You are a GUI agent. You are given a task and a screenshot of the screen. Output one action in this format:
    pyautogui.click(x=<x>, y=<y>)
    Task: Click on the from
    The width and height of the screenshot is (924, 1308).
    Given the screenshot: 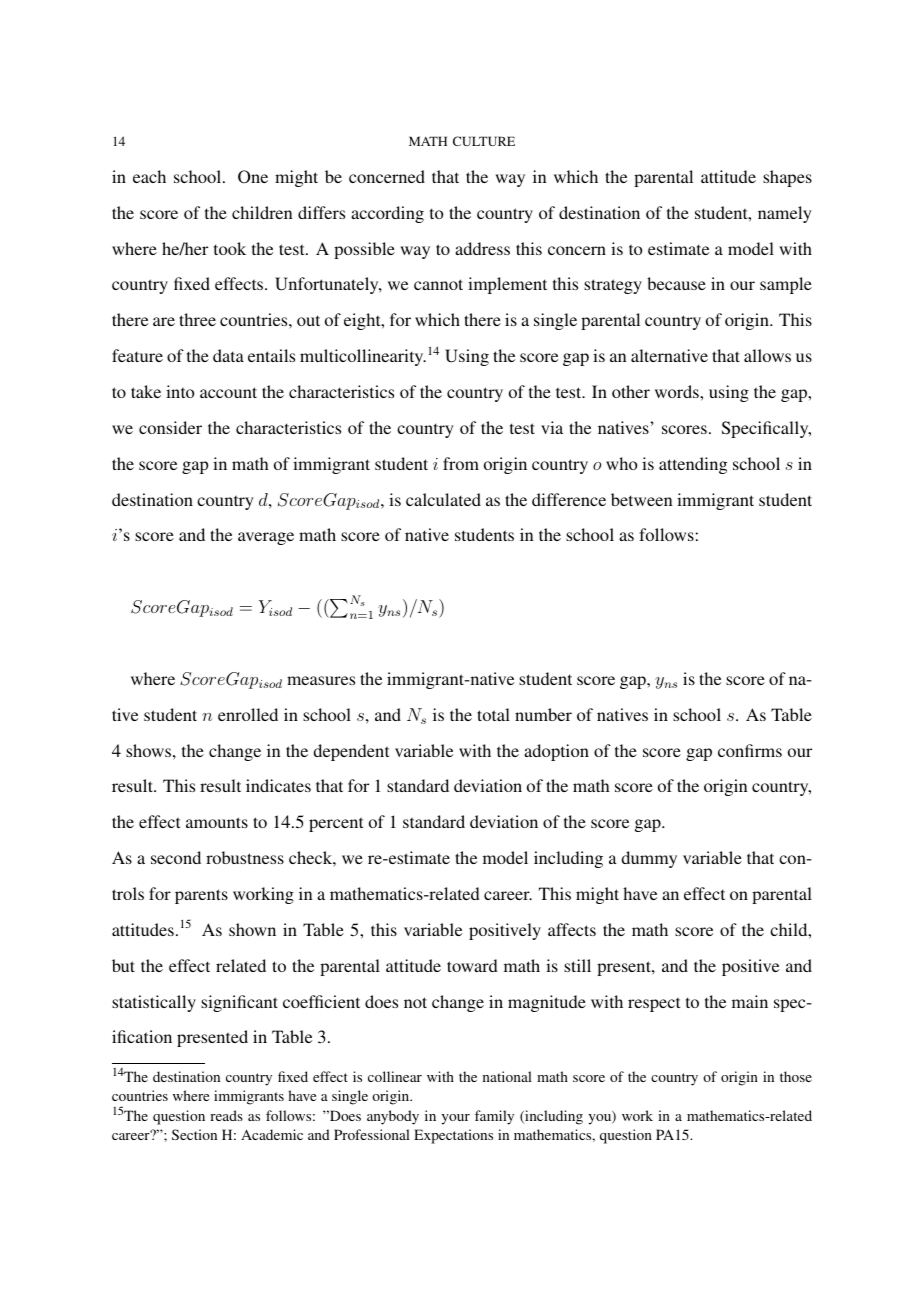 What is the action you would take?
    pyautogui.click(x=461, y=463)
